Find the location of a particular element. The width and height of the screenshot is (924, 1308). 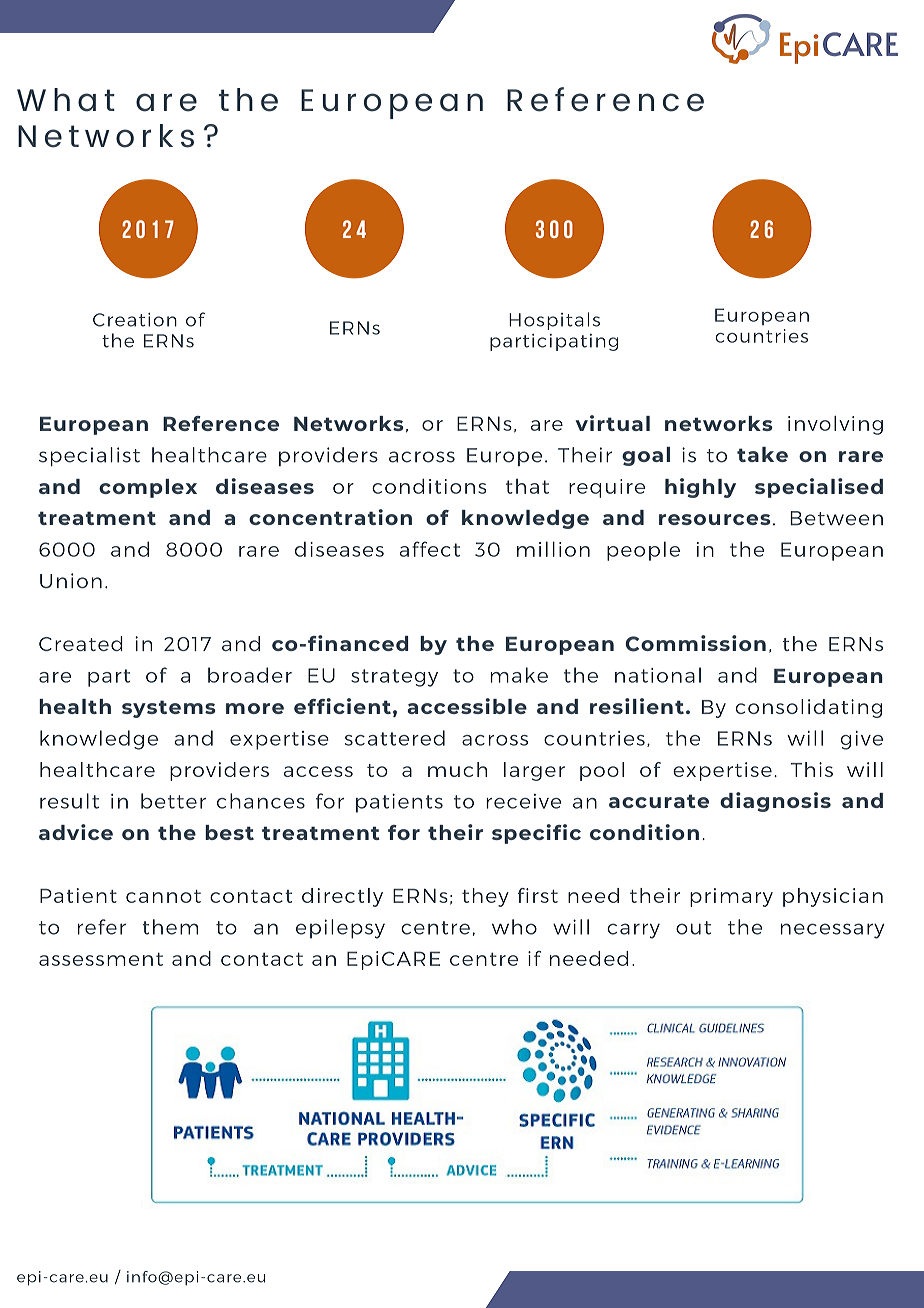

Commission is located at coordinates (695, 643).
